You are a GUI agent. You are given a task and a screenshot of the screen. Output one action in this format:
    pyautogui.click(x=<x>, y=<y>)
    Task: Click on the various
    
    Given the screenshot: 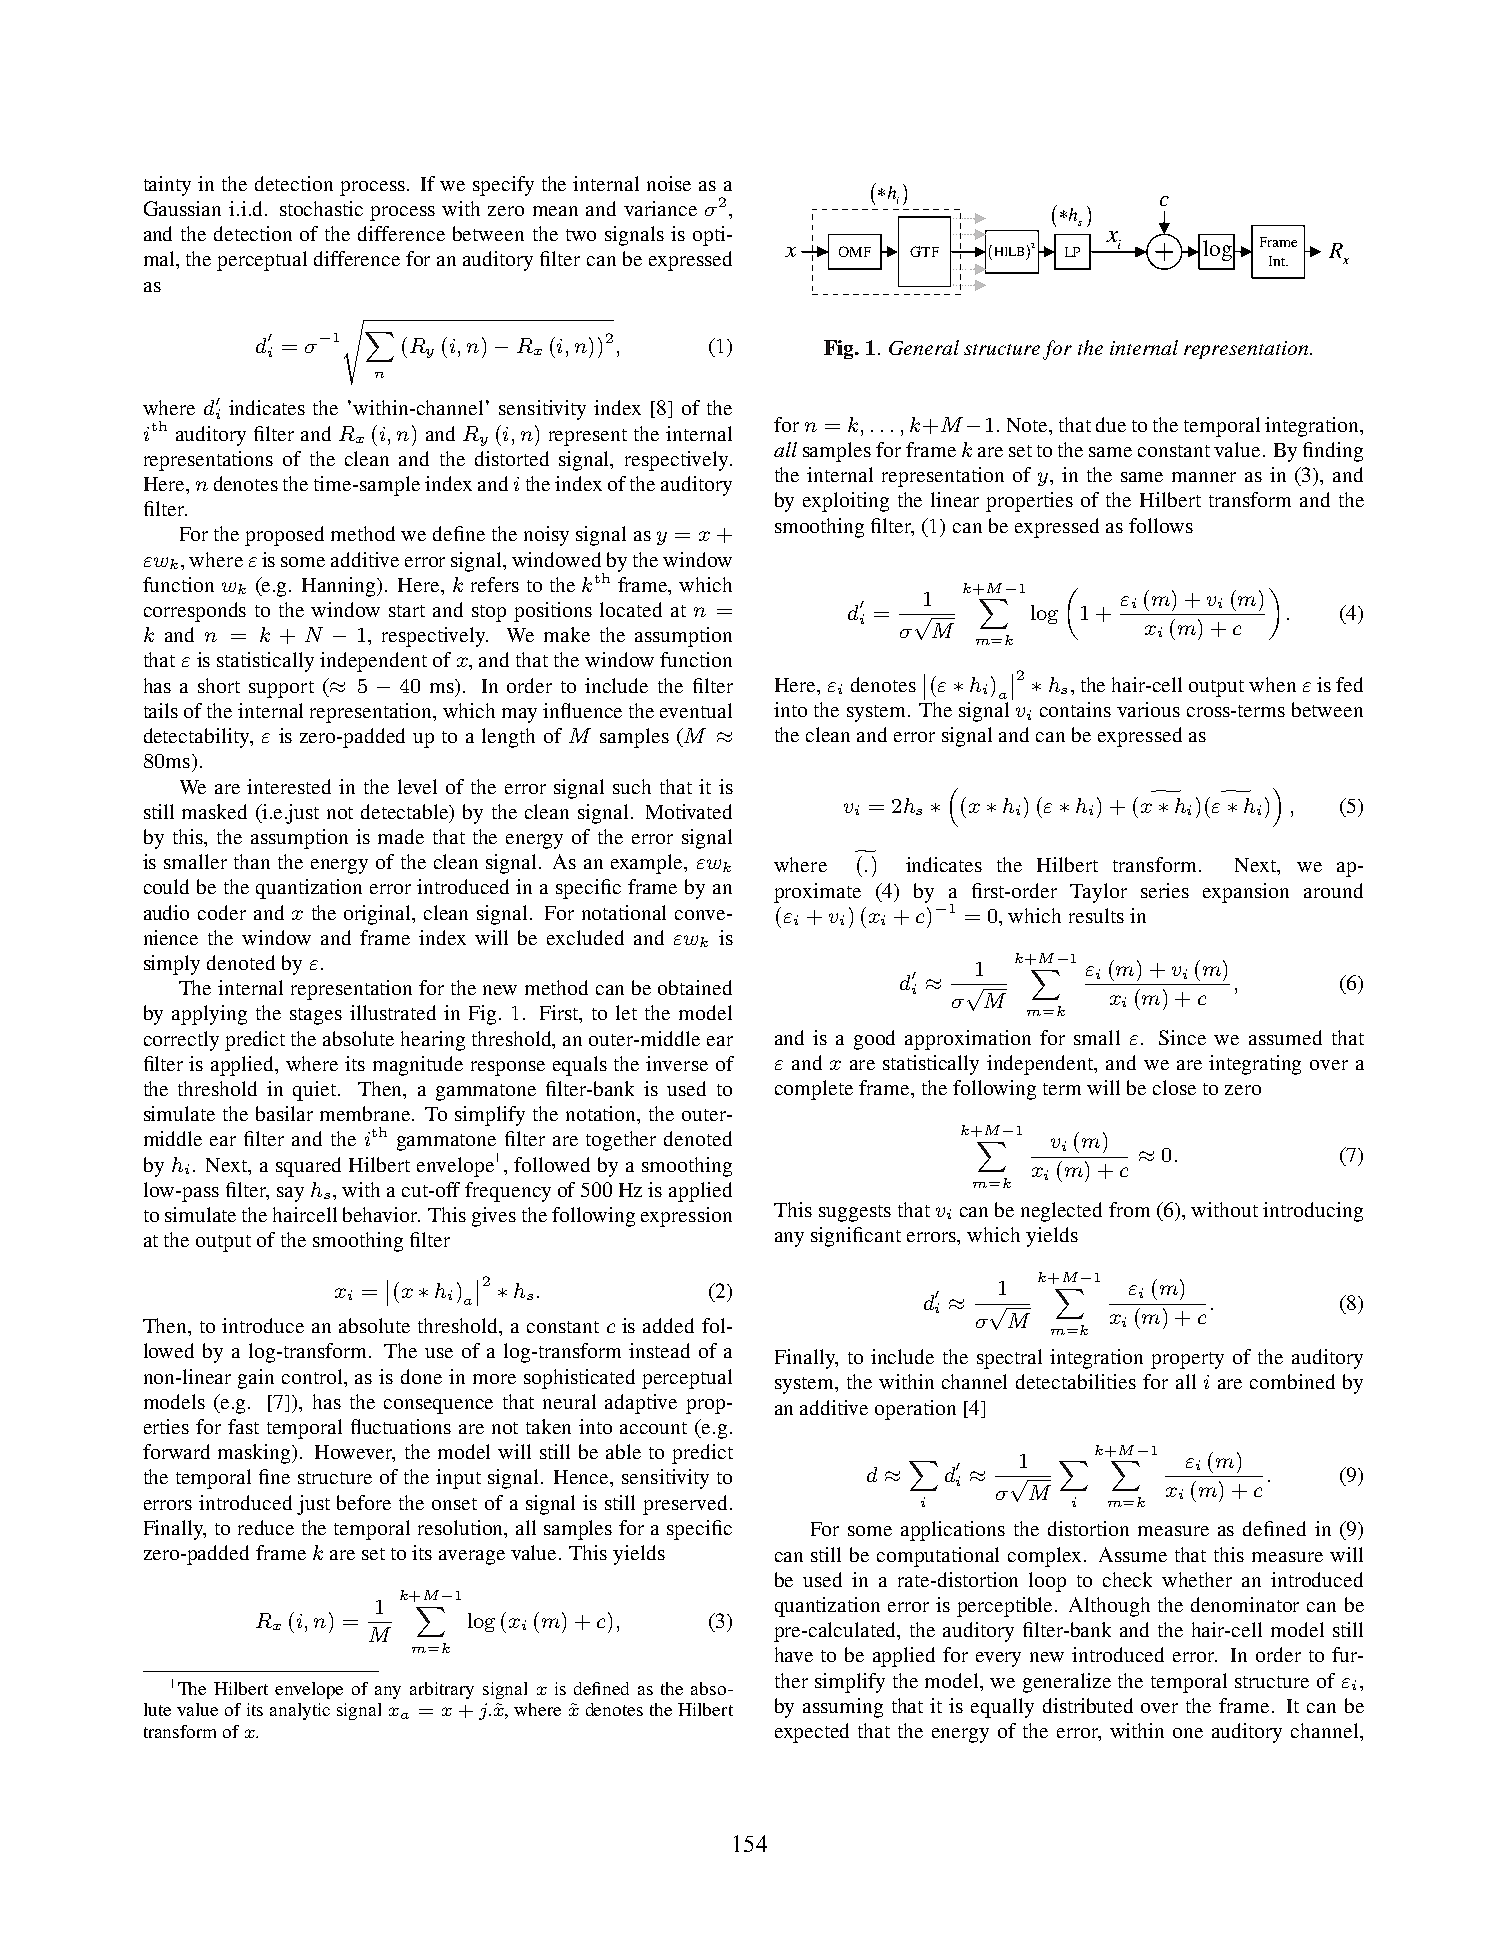 What is the action you would take?
    pyautogui.click(x=1148, y=709)
